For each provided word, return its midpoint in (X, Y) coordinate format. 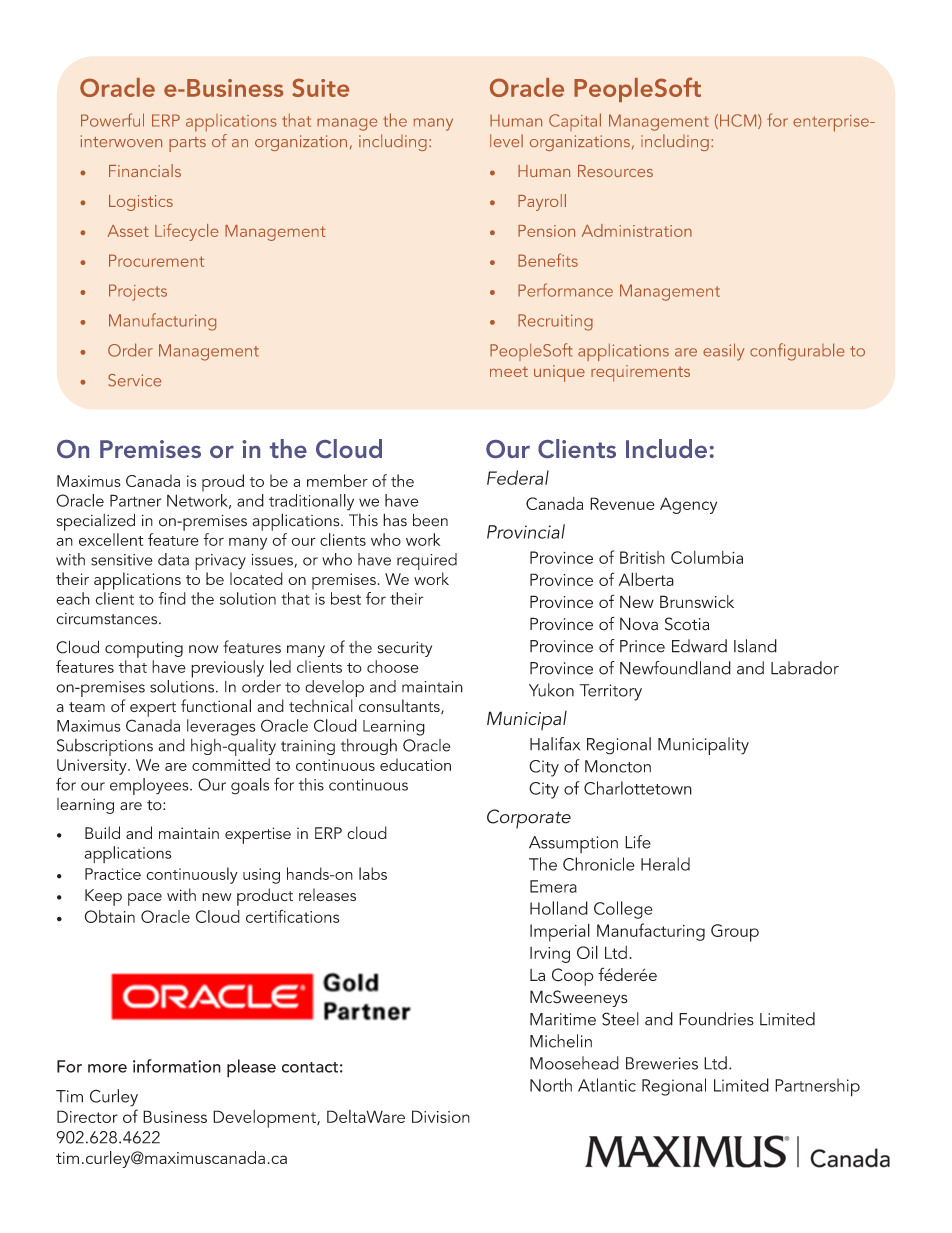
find (172, 598)
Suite (320, 87)
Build (102, 832)
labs (373, 873)
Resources (615, 171)
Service (134, 380)
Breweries (662, 1063)
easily (723, 352)
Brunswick (697, 601)
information (177, 1066)
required (427, 561)
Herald (665, 864)
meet (509, 372)
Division (441, 1116)
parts (187, 144)
